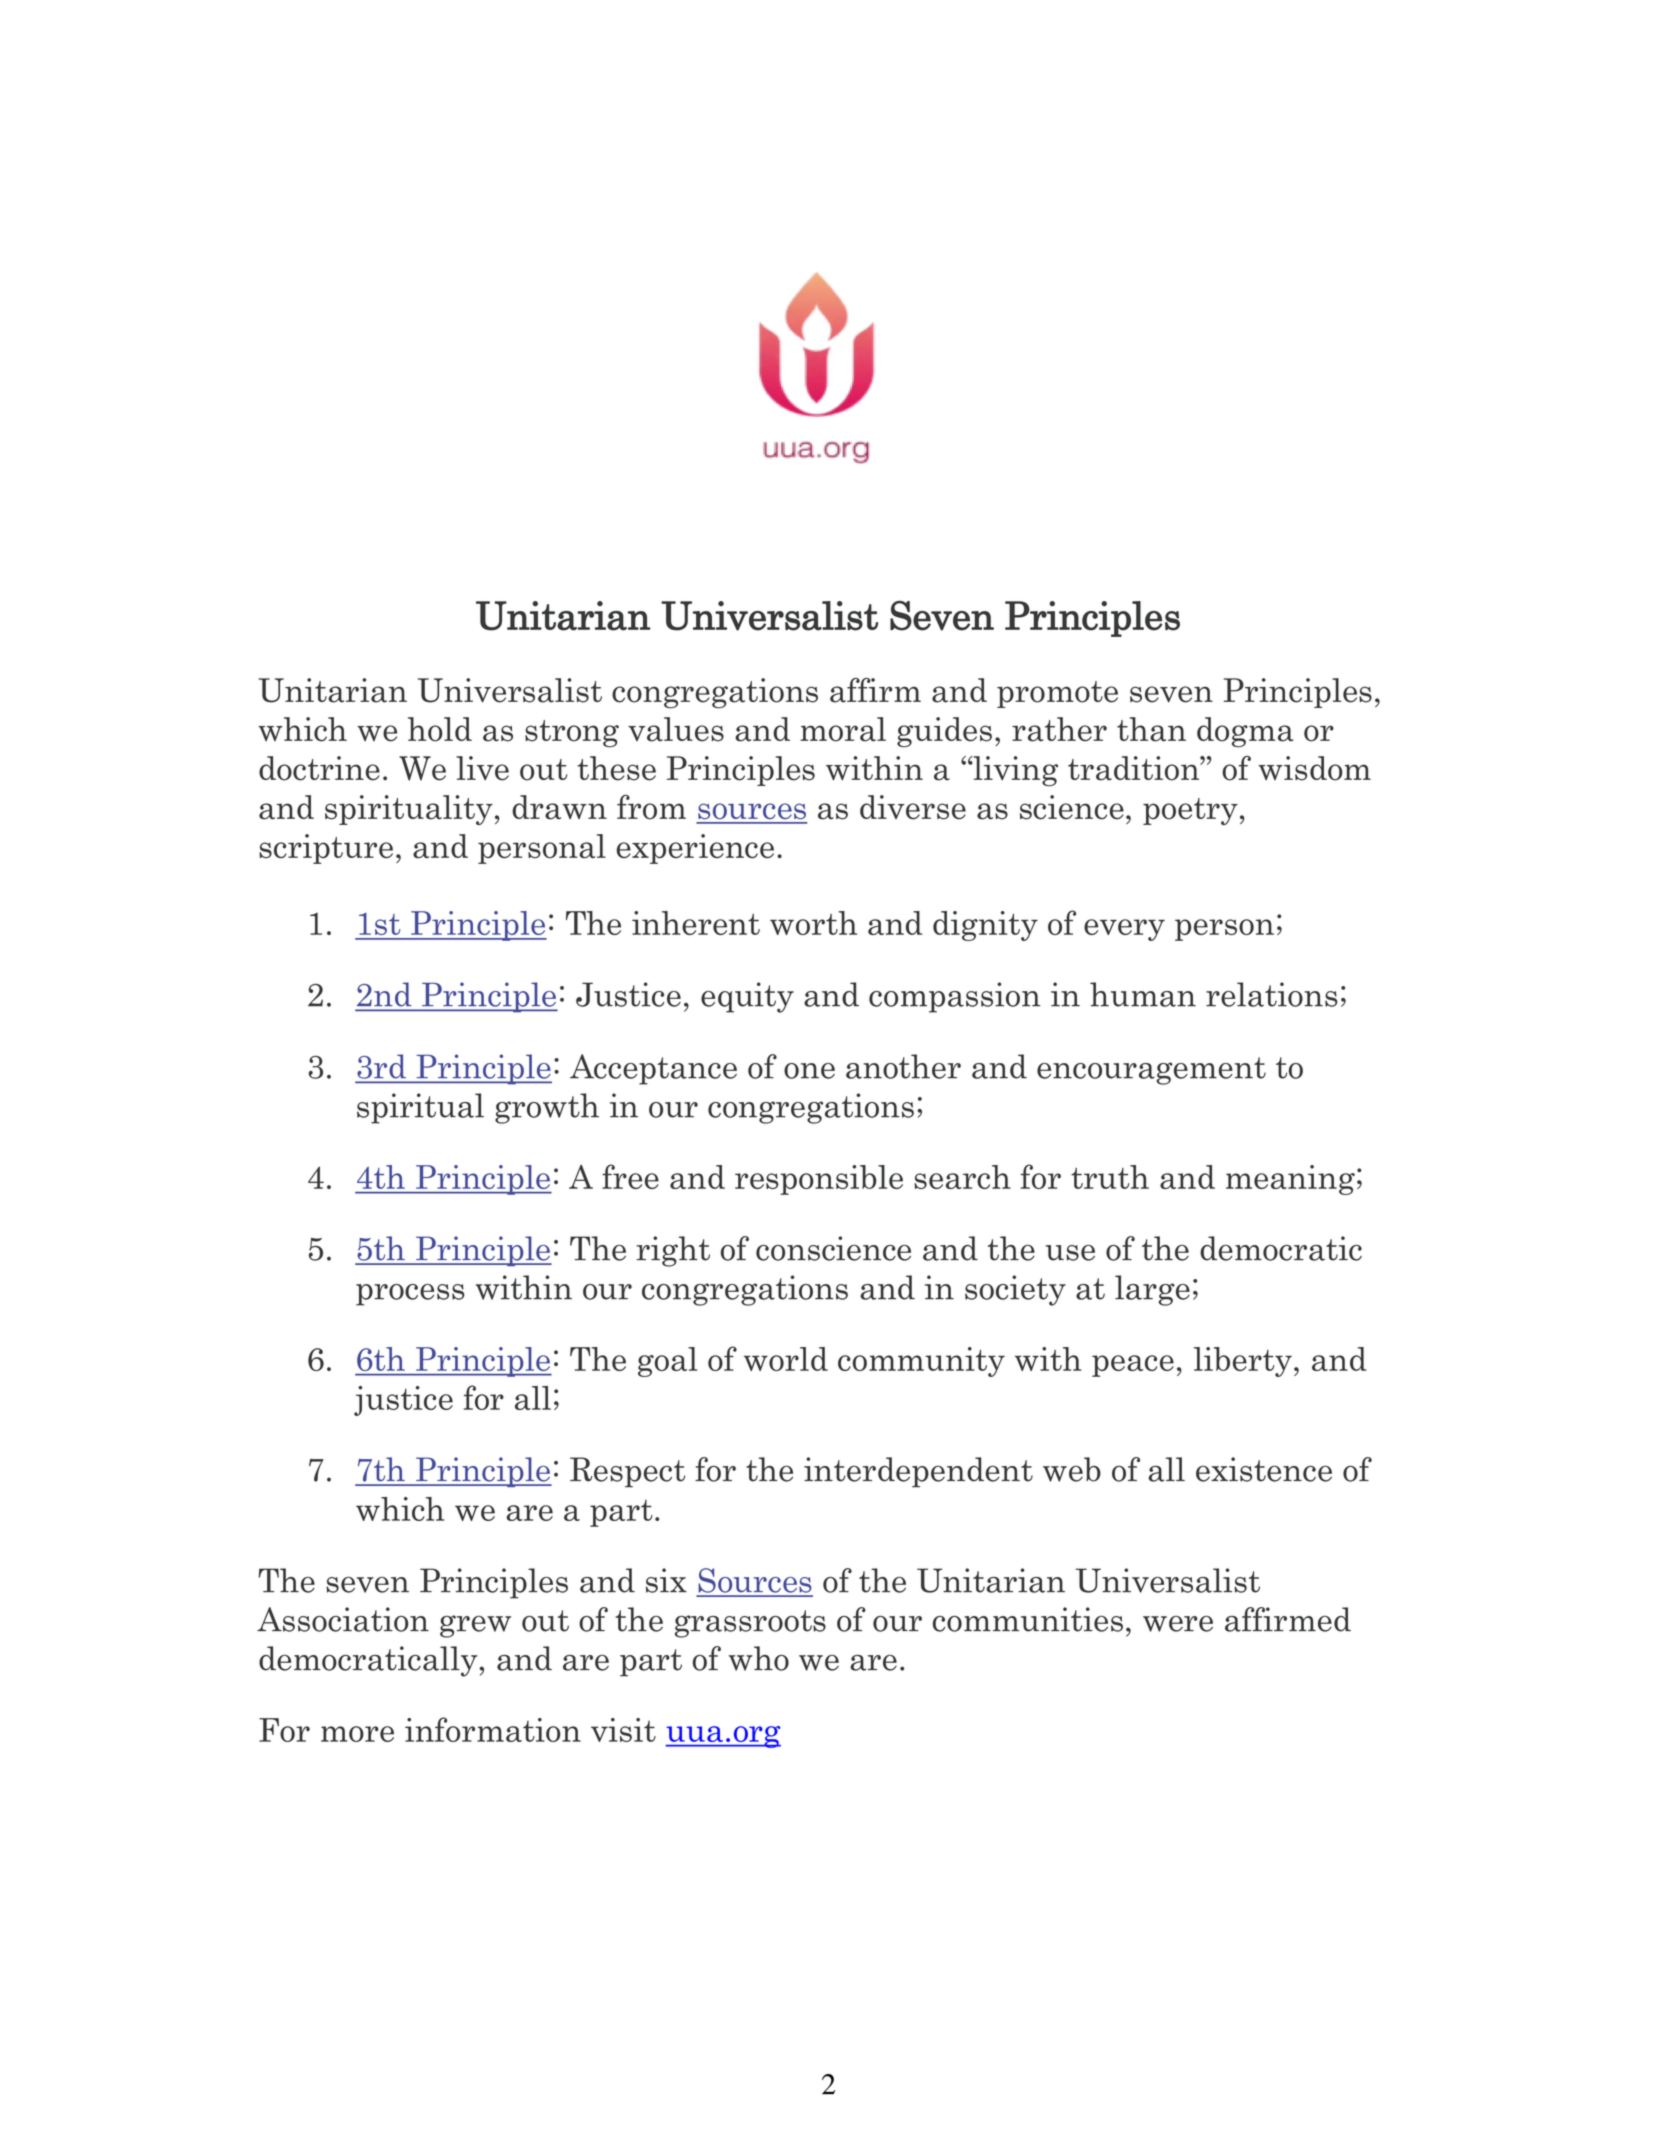  I want to click on truth, so click(1110, 1177).
